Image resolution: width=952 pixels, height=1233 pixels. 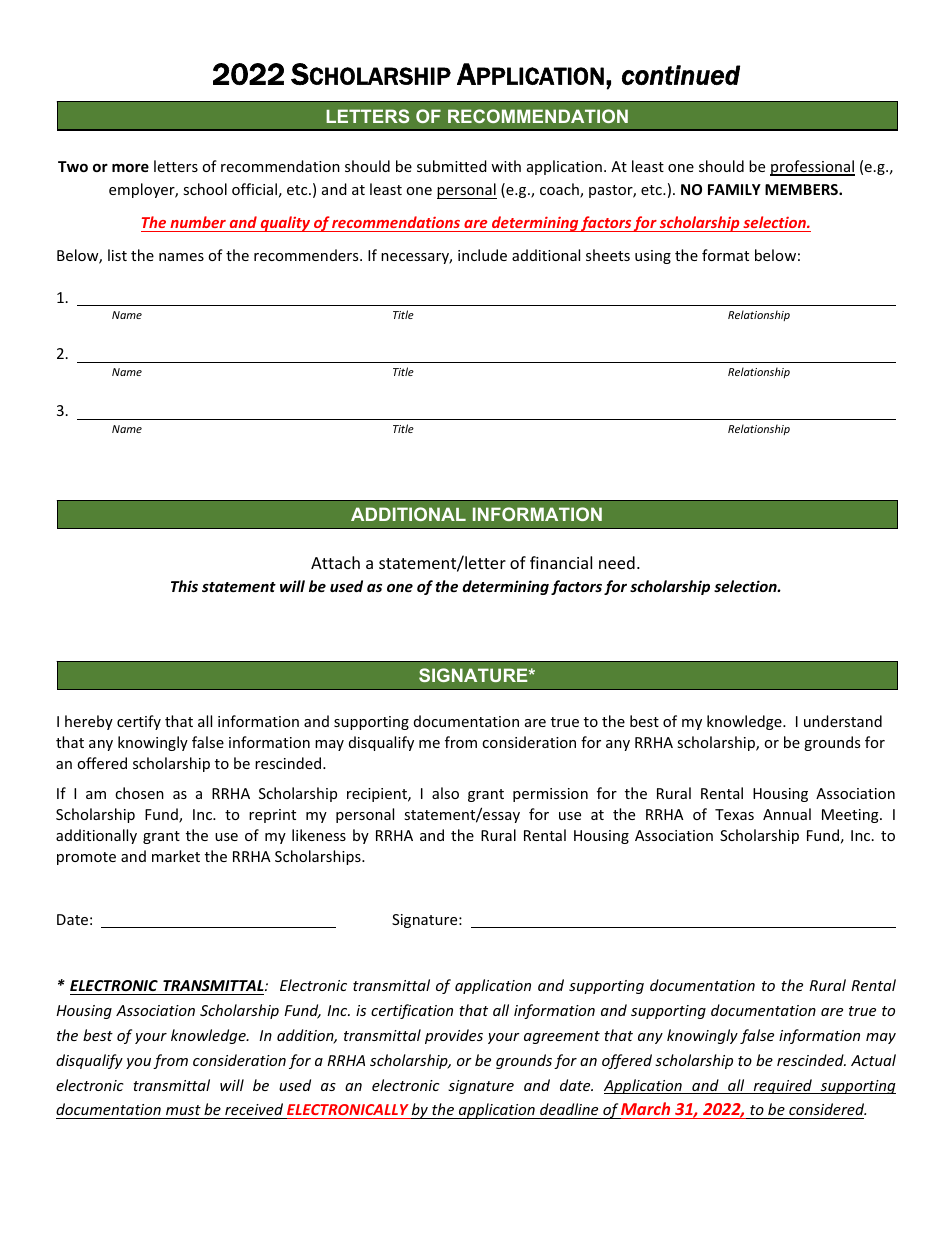 I want to click on This, so click(x=184, y=586).
